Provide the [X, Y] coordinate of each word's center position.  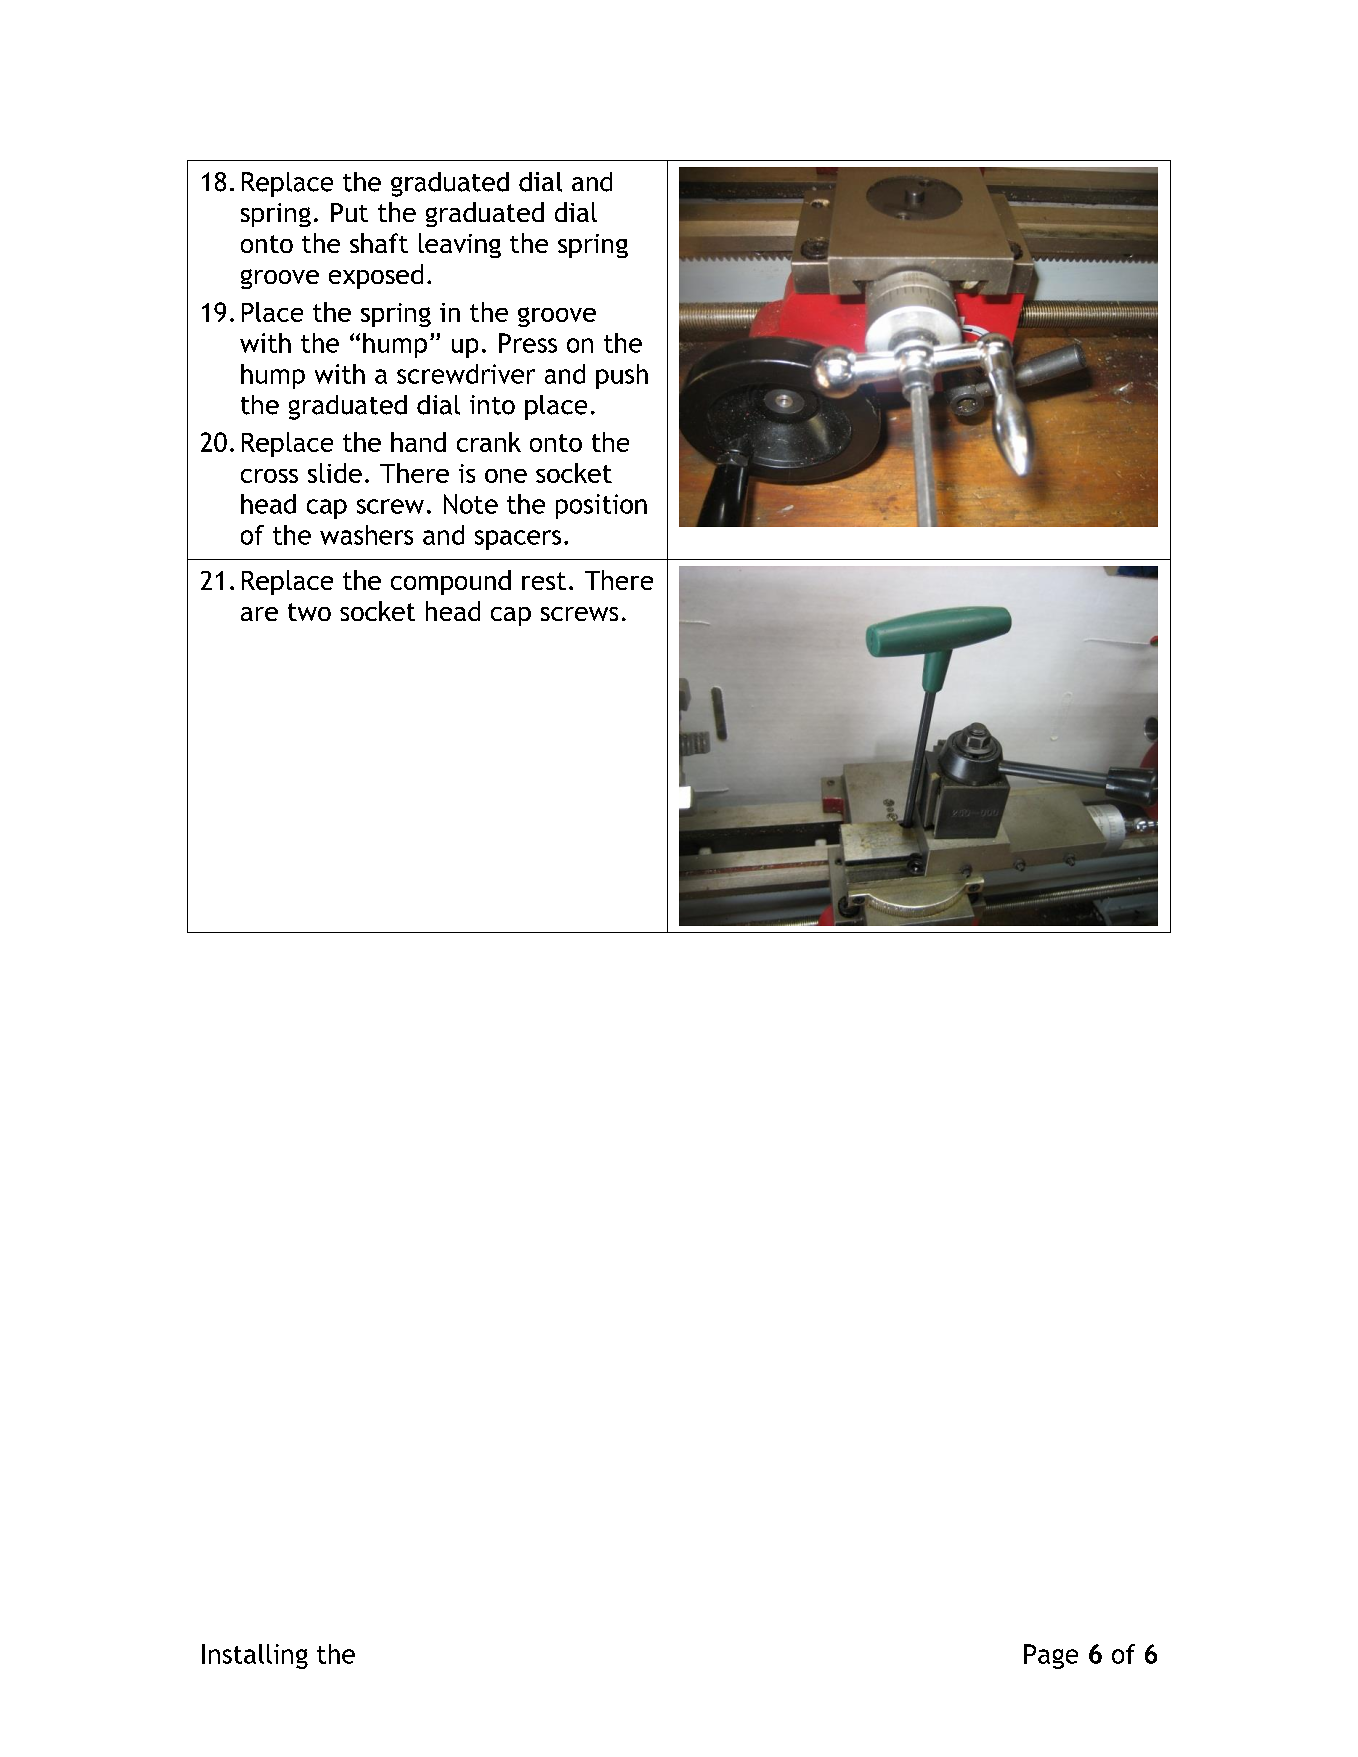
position [601, 506]
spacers [518, 540]
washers [366, 535]
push [622, 376]
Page [1051, 1656]
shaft [379, 243]
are [259, 614]
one [506, 476]
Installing [255, 1656]
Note [471, 504]
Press [528, 343]
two [309, 612]
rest [544, 581]
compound [451, 582]
